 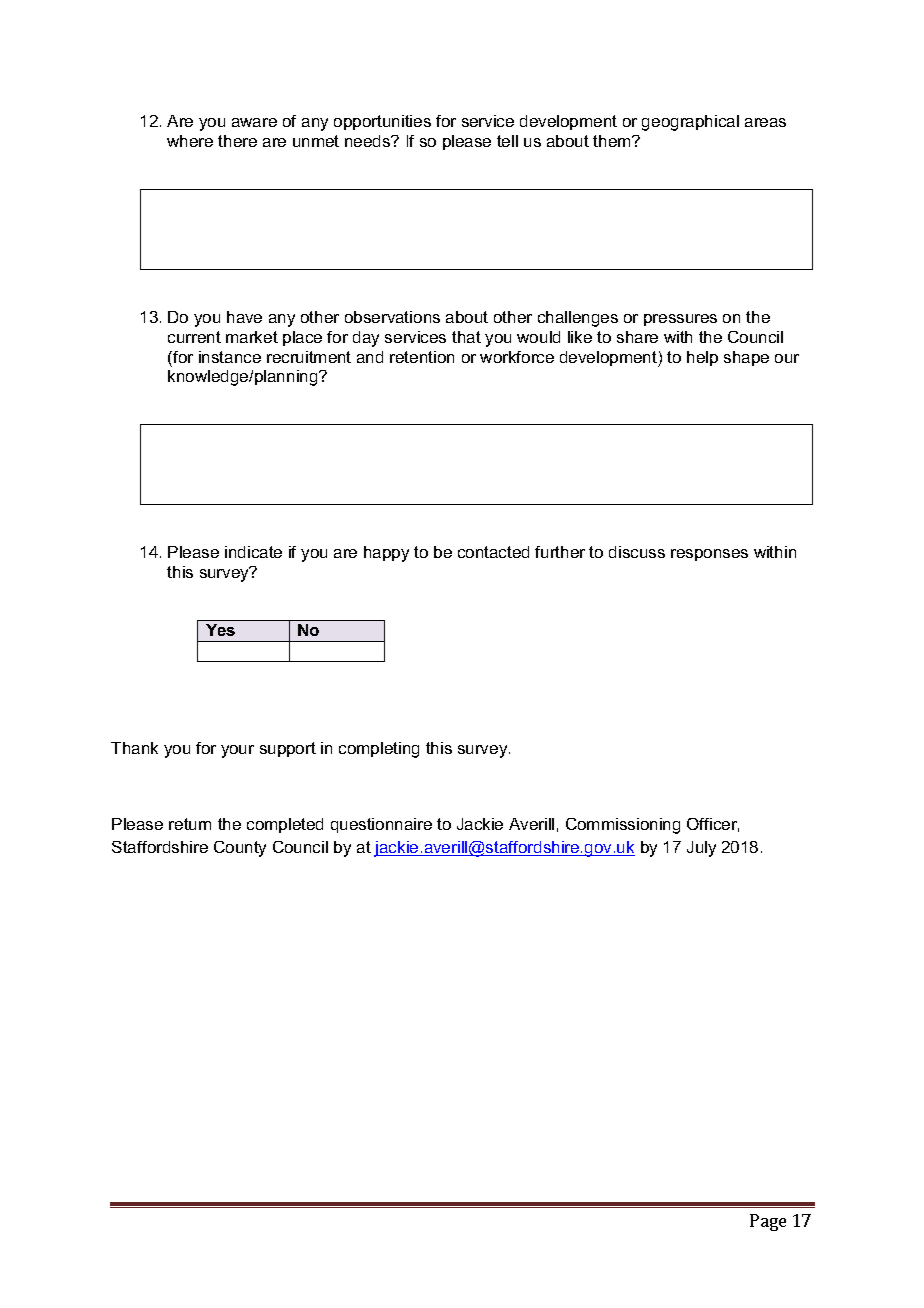 What do you see at coordinates (768, 1222) in the screenshot?
I see `Page` at bounding box center [768, 1222].
